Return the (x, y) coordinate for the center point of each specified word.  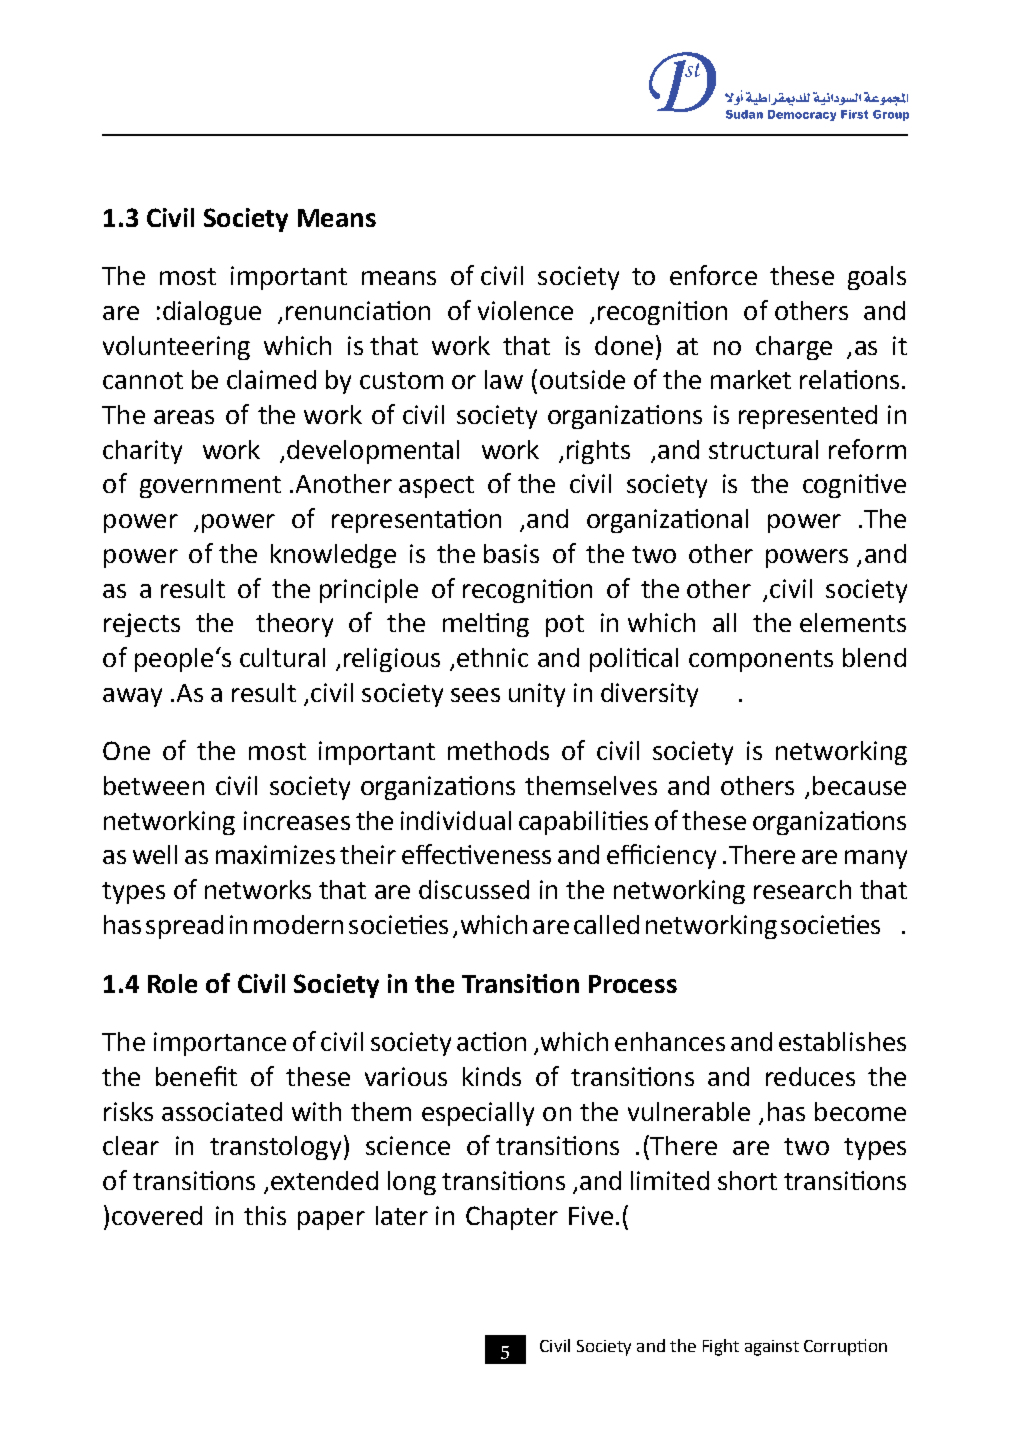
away (132, 697)
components (761, 661)
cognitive (854, 486)
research (802, 889)
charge (794, 348)
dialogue (212, 313)
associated (222, 1111)
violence (525, 310)
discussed (474, 889)
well (155, 854)
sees (475, 695)
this (265, 1215)
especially (478, 1114)
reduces (810, 1076)
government (210, 487)
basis (511, 553)
